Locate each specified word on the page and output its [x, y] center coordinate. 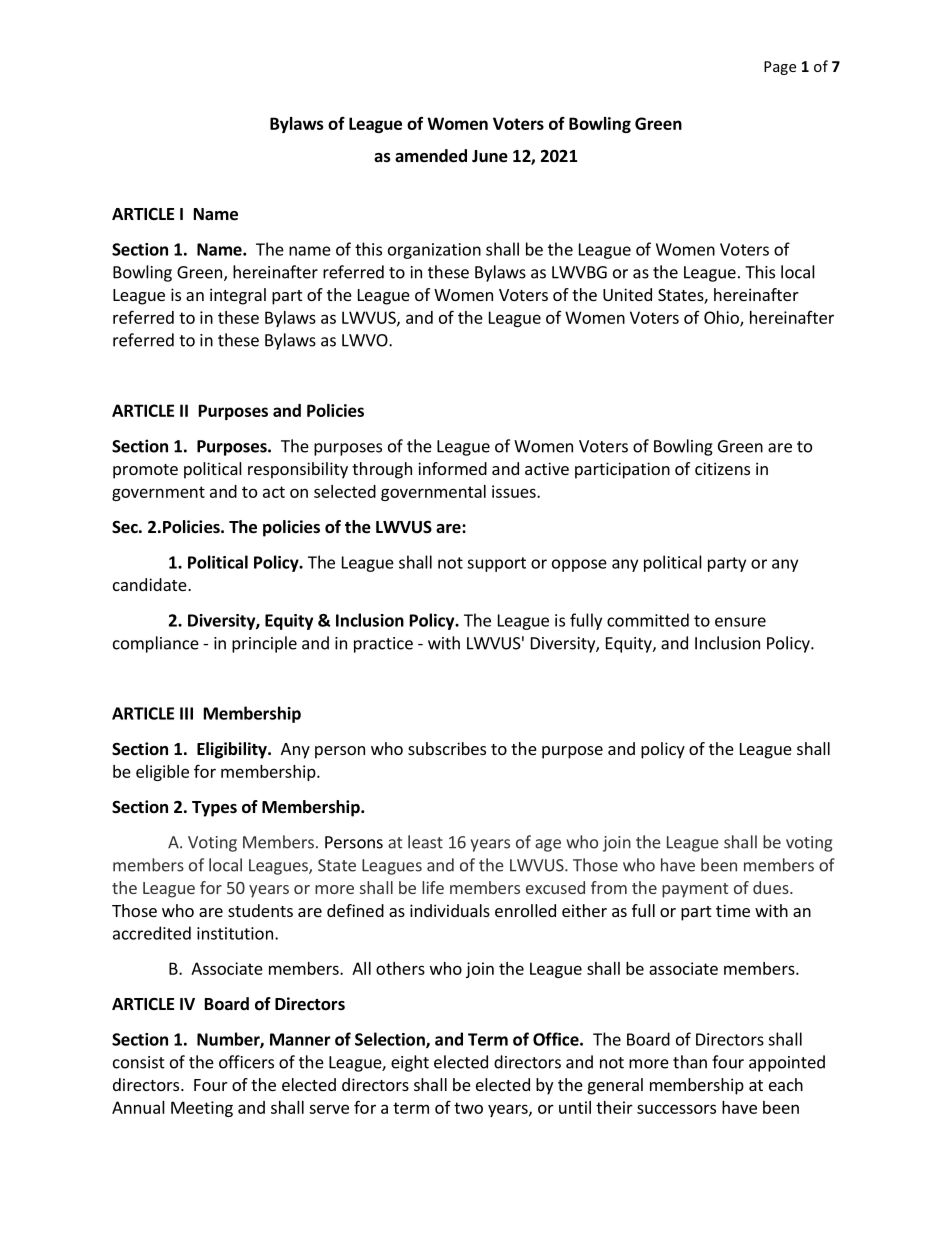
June [490, 156]
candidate [150, 584]
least [425, 842]
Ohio [722, 318]
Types [214, 809]
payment [695, 890]
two [468, 1108]
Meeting [202, 1109]
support [496, 564]
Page [780, 68]
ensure [740, 622]
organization [434, 251]
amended [431, 156]
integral [238, 296]
